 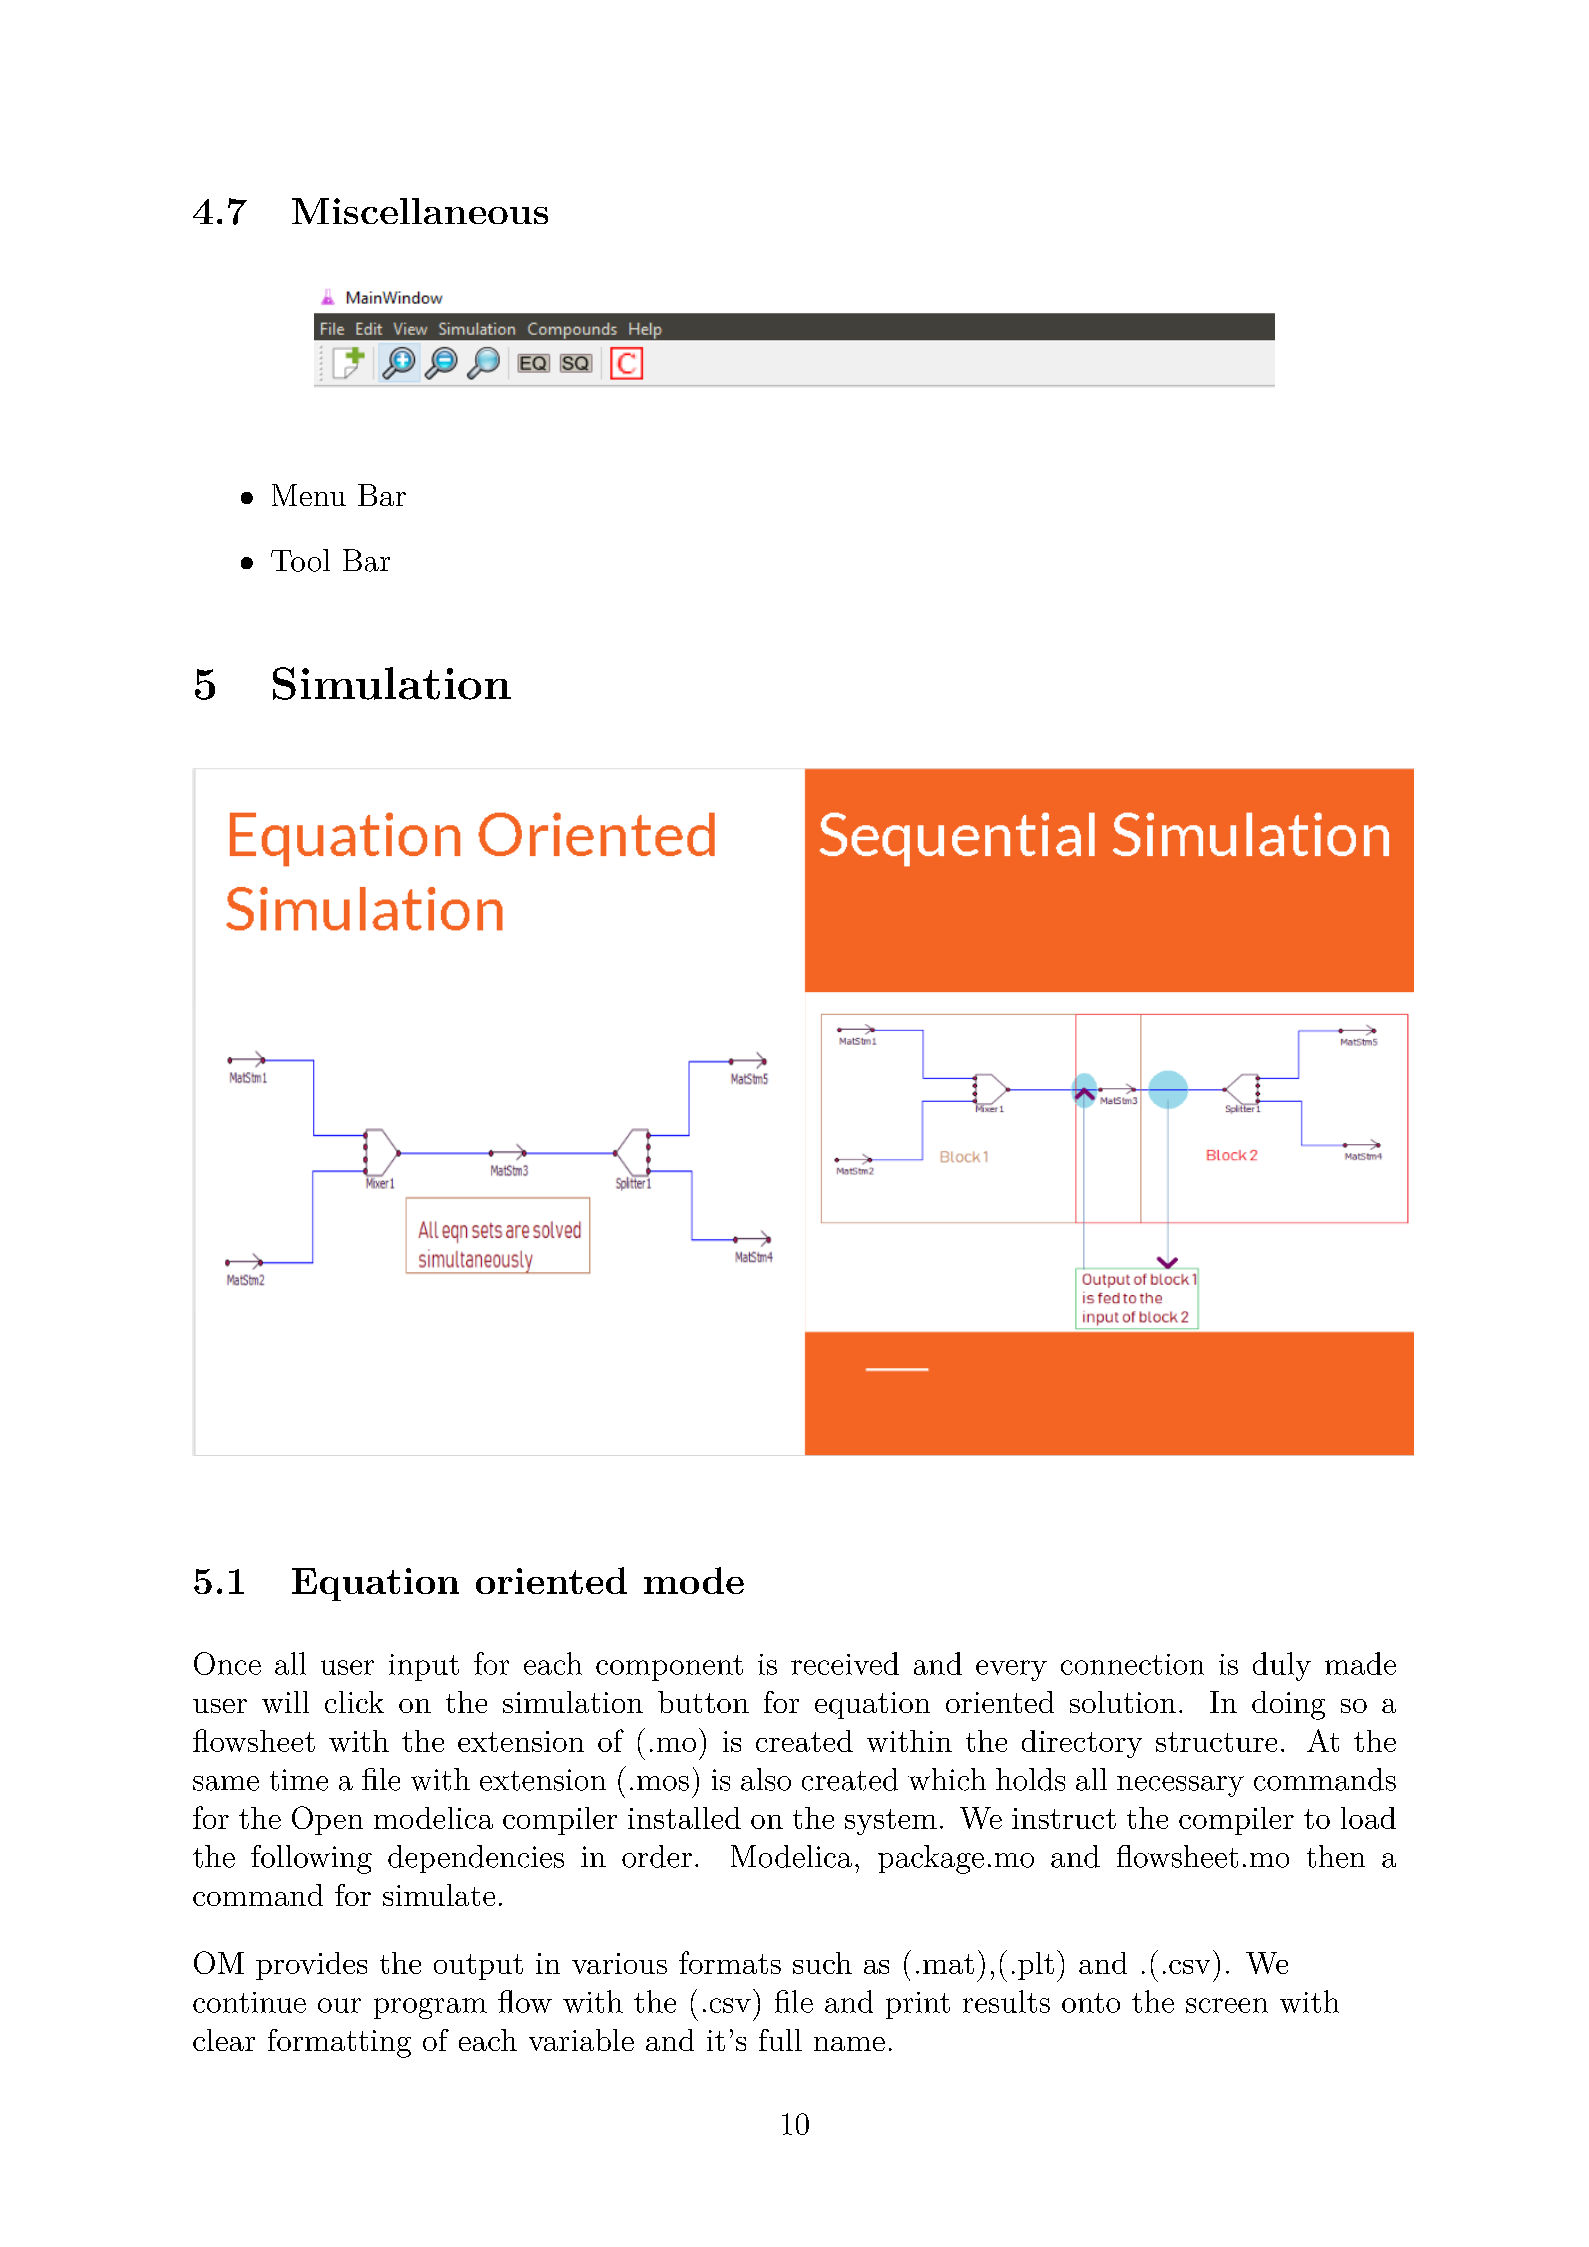 What do you see at coordinates (424, 1667) in the page?
I see `input` at bounding box center [424, 1667].
